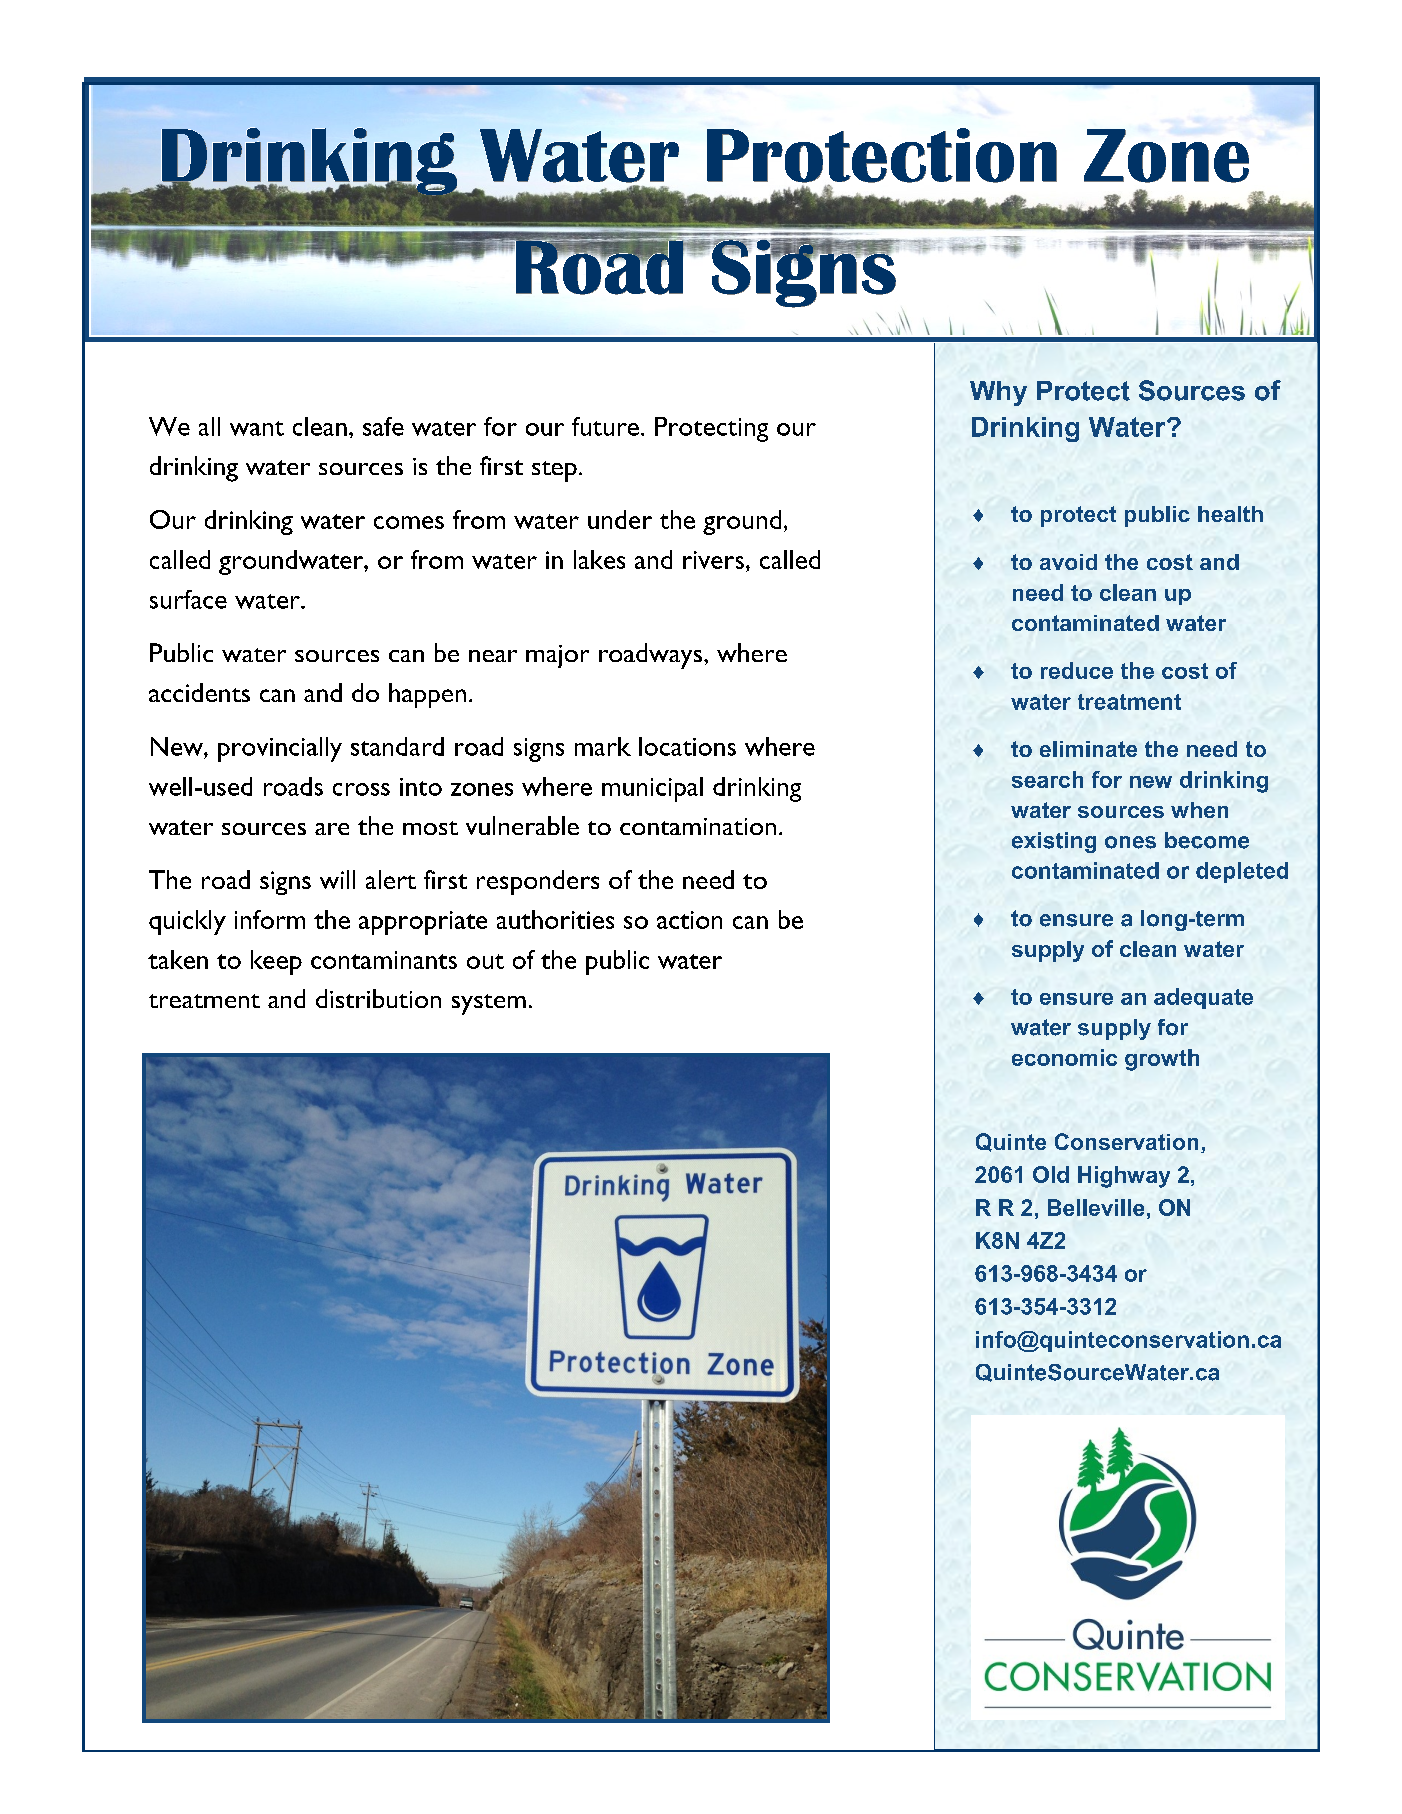  I want to click on cross, so click(361, 789).
